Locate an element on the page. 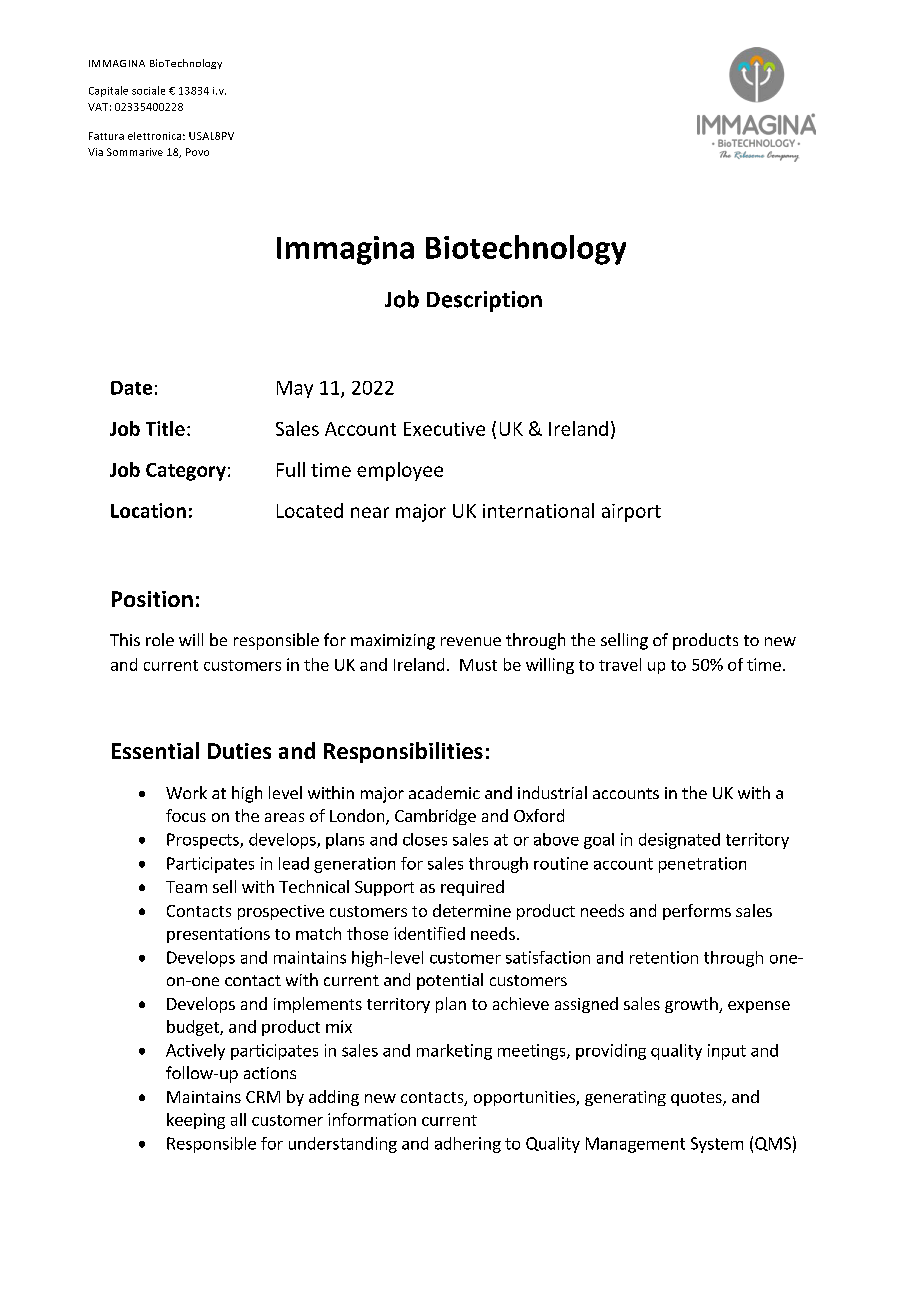 This page has width=924, height=1308. Via is located at coordinates (95, 152).
